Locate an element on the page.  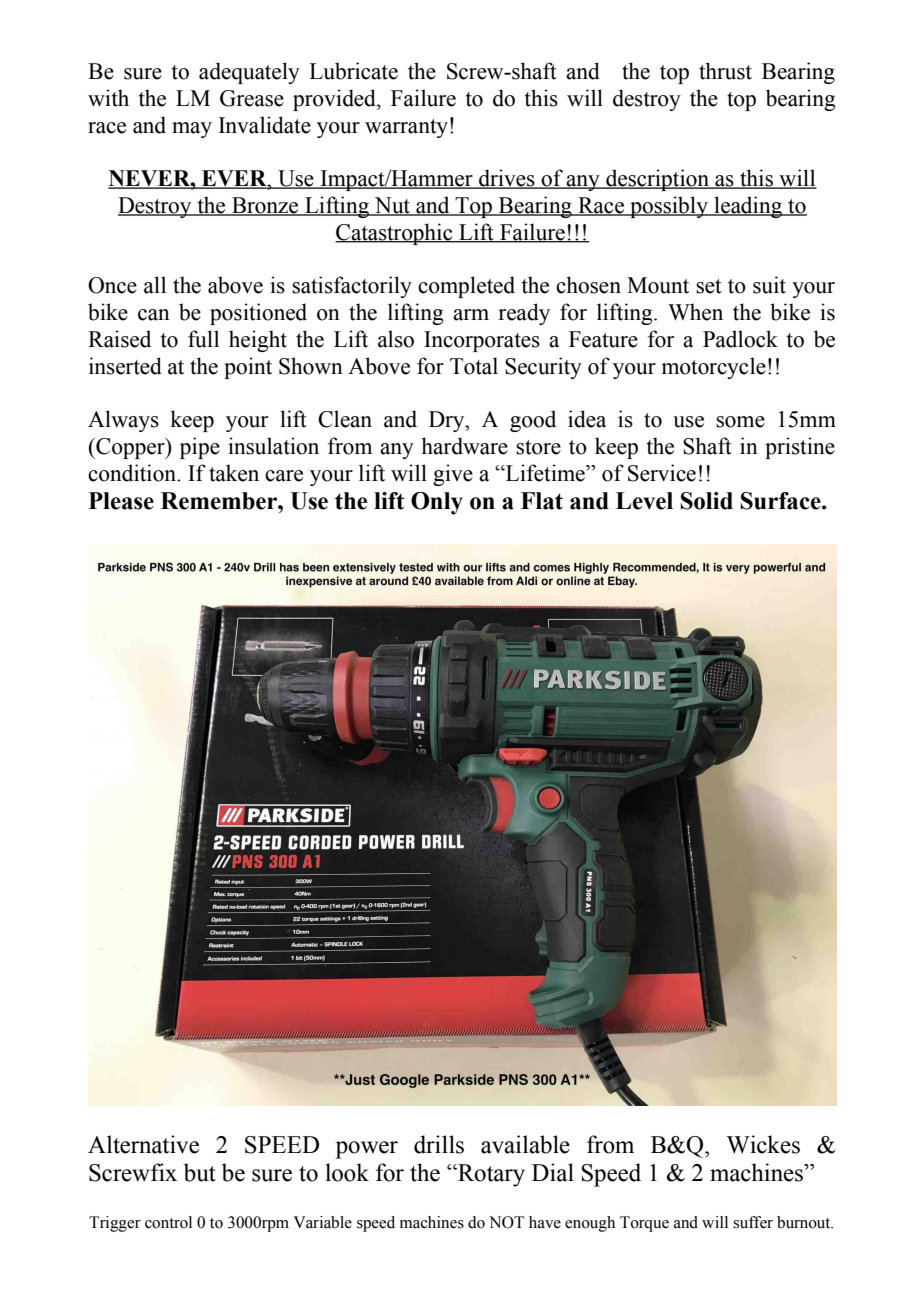
Only is located at coordinates (437, 503).
